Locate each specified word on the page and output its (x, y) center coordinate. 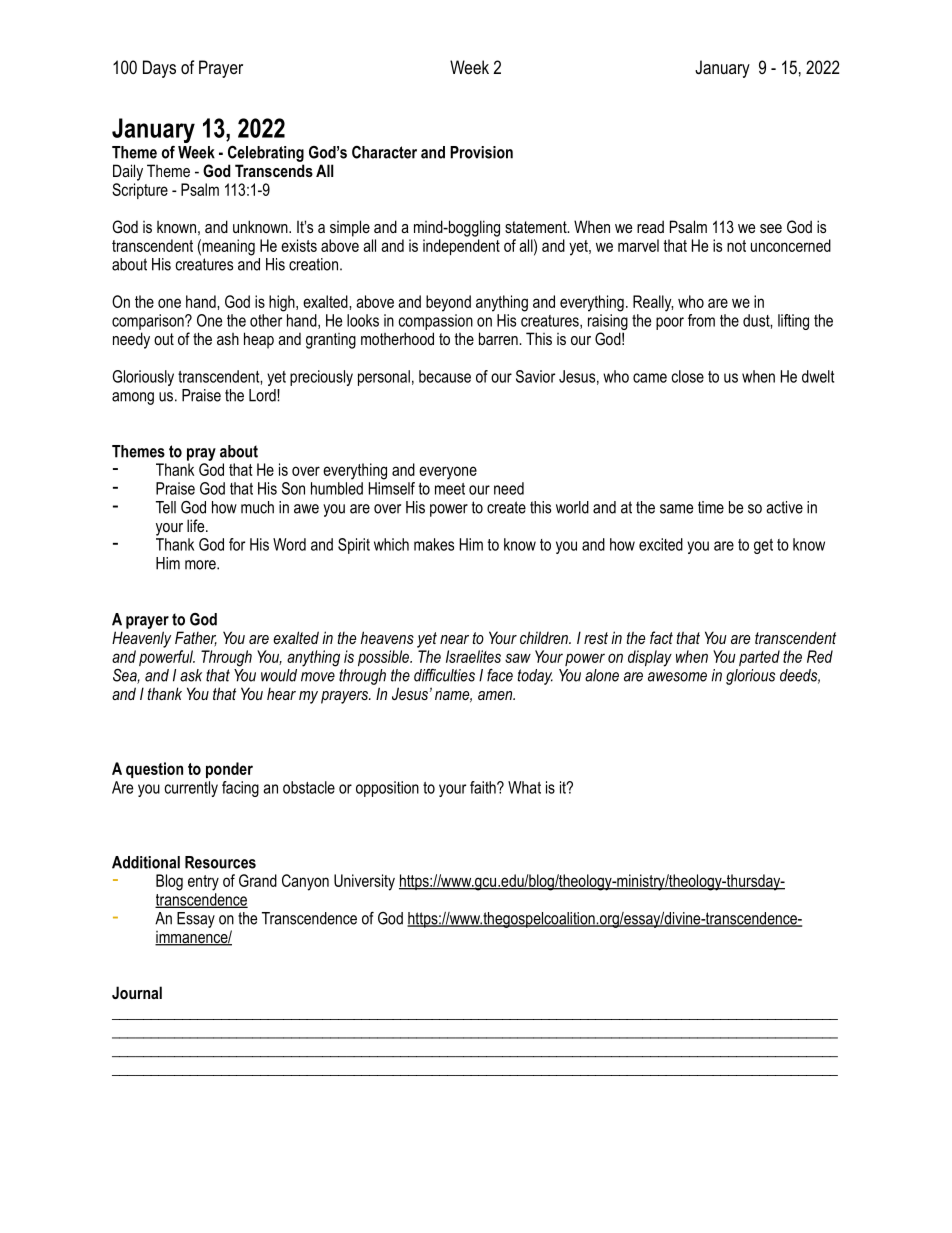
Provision (481, 152)
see (771, 228)
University (364, 882)
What (524, 787)
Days (159, 69)
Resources (220, 862)
